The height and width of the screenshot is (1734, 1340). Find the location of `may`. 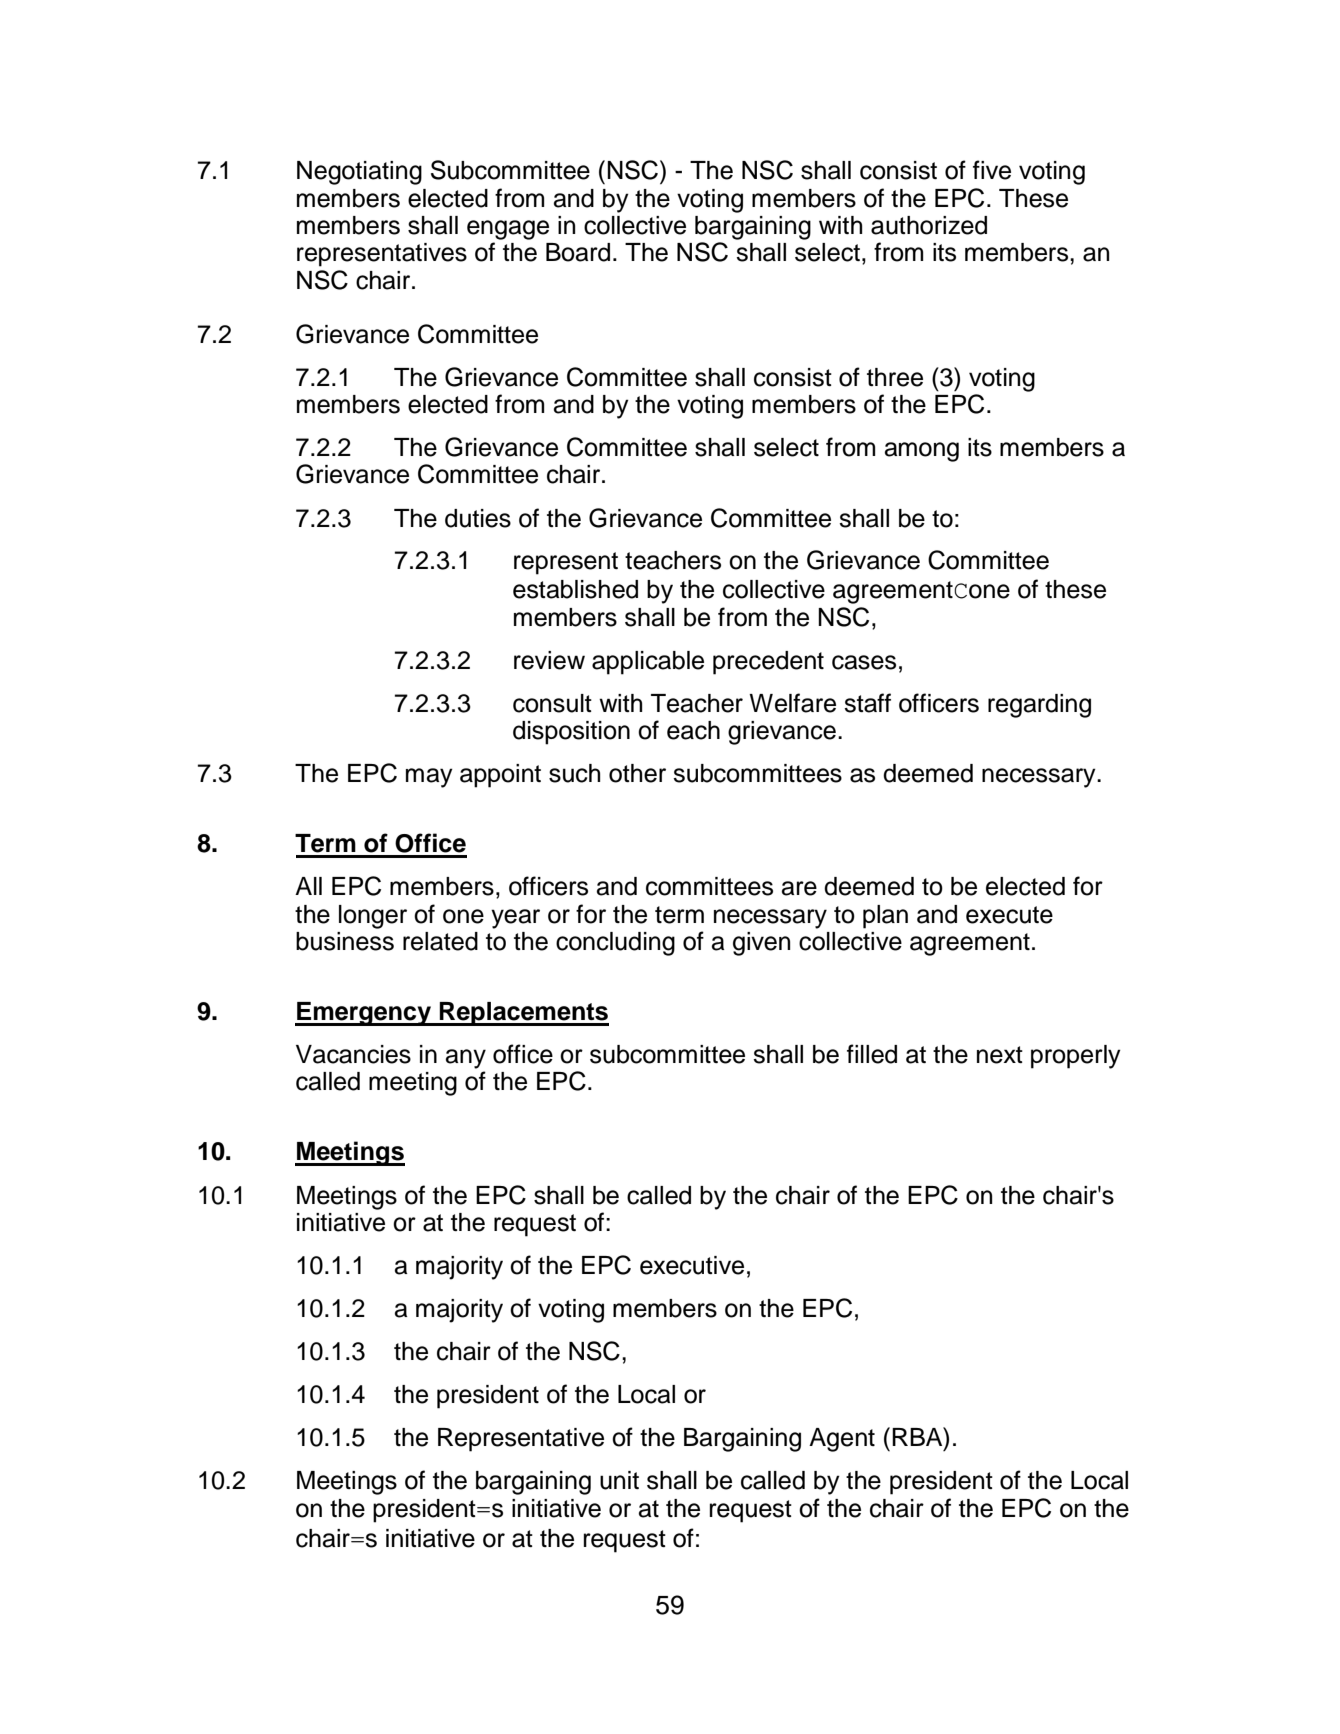

may is located at coordinates (429, 778).
